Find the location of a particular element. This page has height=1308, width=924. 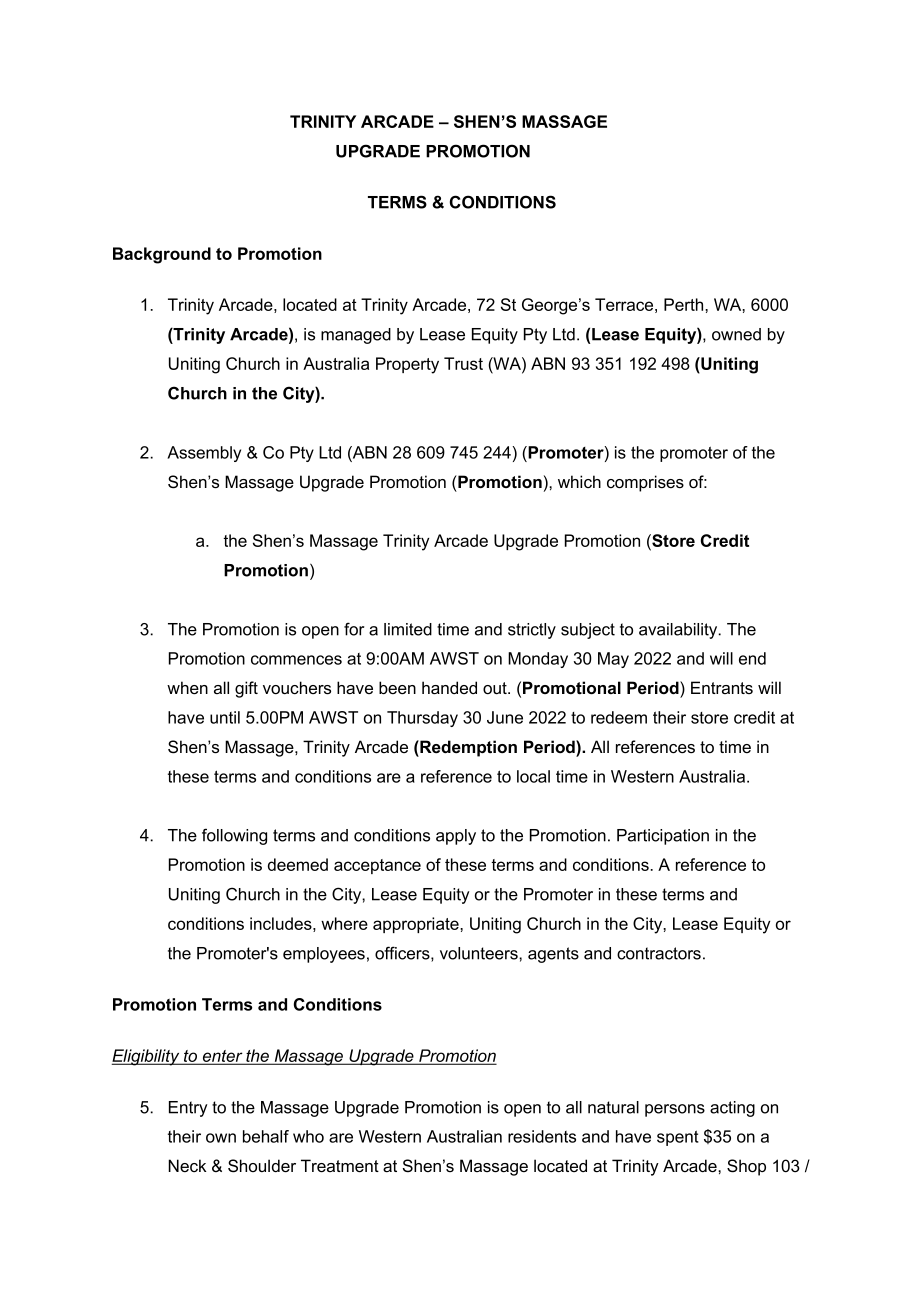

Neck is located at coordinates (187, 1165).
